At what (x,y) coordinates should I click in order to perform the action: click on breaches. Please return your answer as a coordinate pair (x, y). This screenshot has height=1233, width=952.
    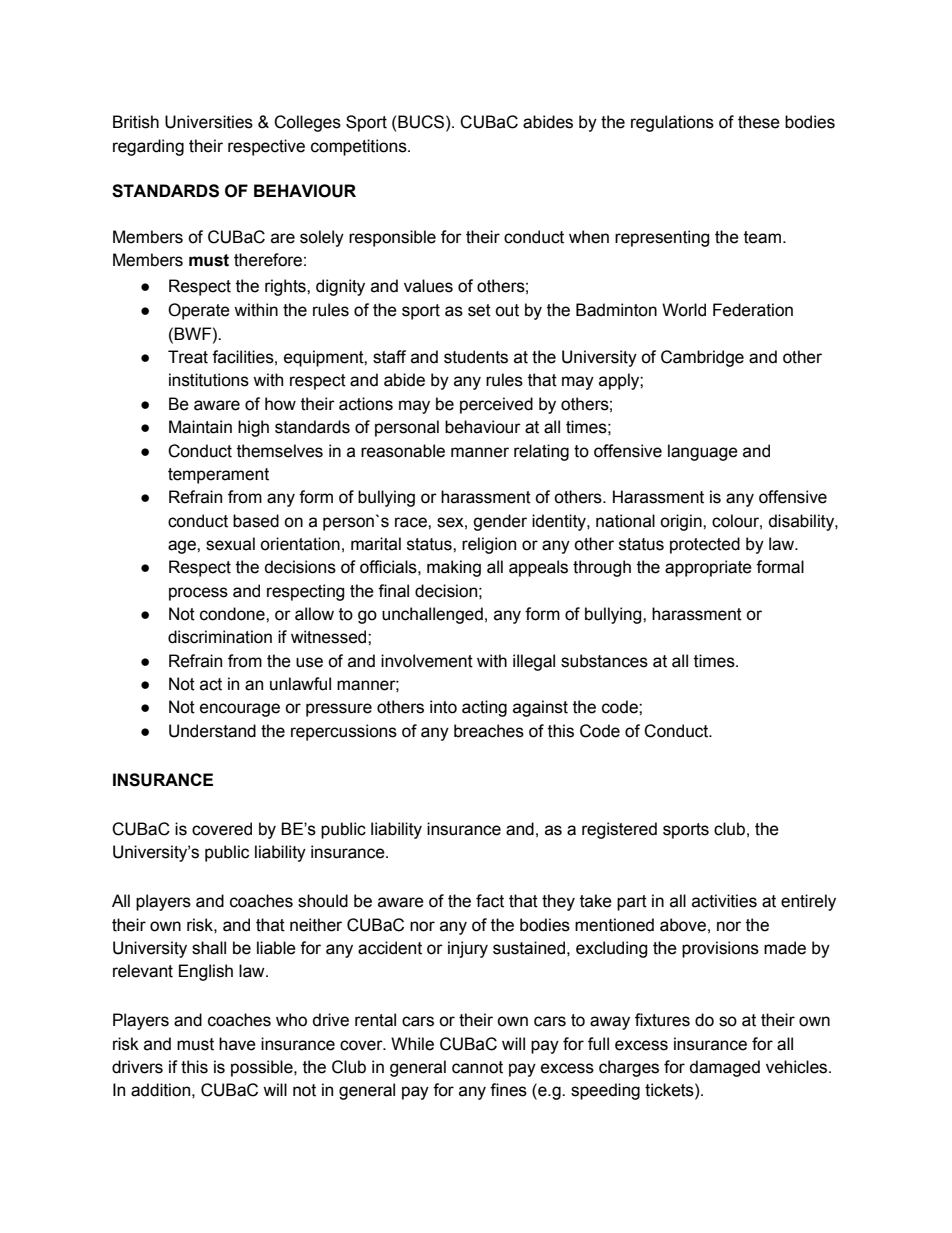
    Looking at the image, I should click on (489, 731).
